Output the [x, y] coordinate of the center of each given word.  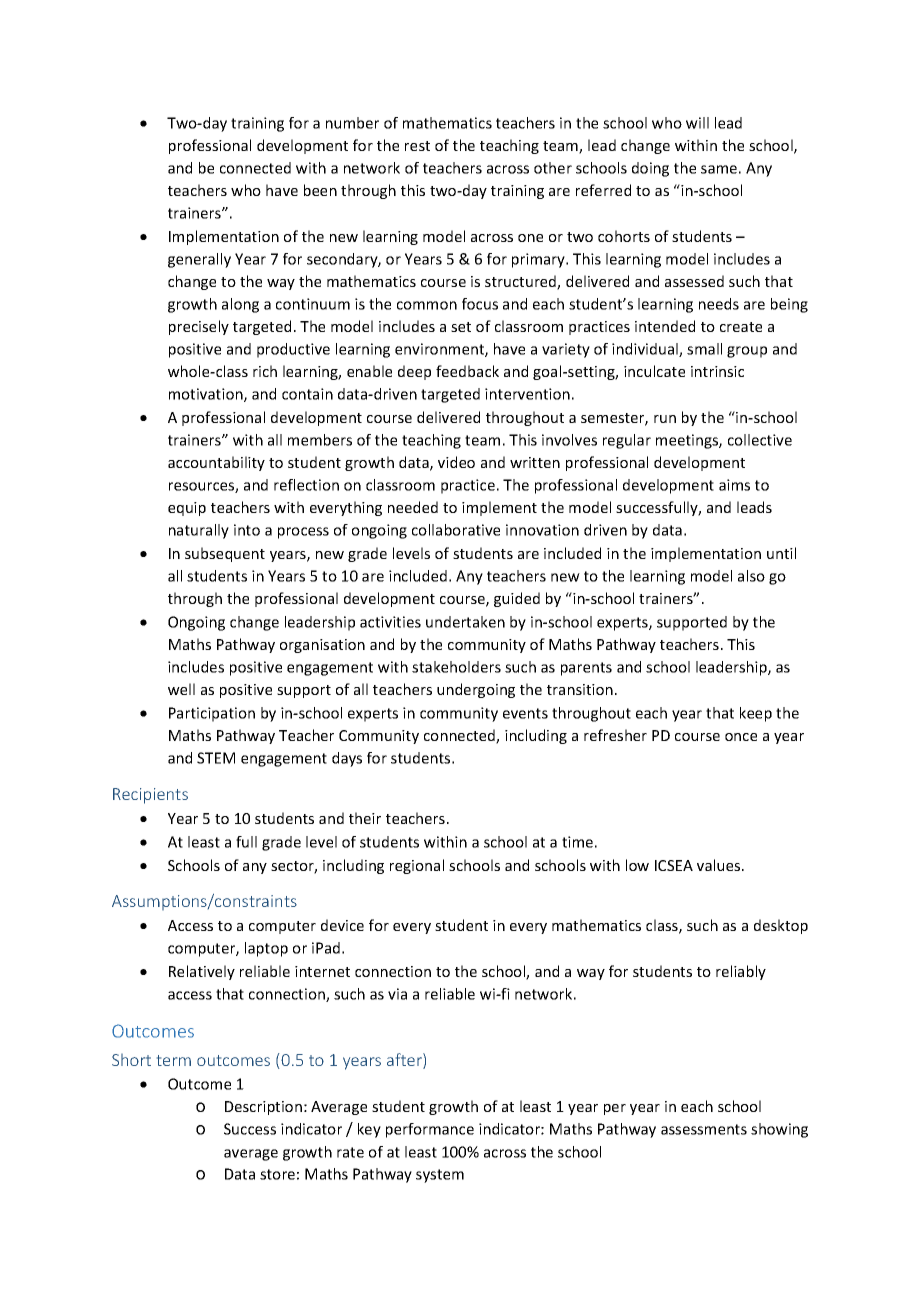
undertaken [465, 622]
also [751, 576]
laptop [266, 949]
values [720, 865]
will [697, 123]
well [181, 689]
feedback [467, 371]
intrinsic [717, 371]
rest [417, 146]
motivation [207, 395]
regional [417, 866]
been [320, 190]
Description [263, 1108]
